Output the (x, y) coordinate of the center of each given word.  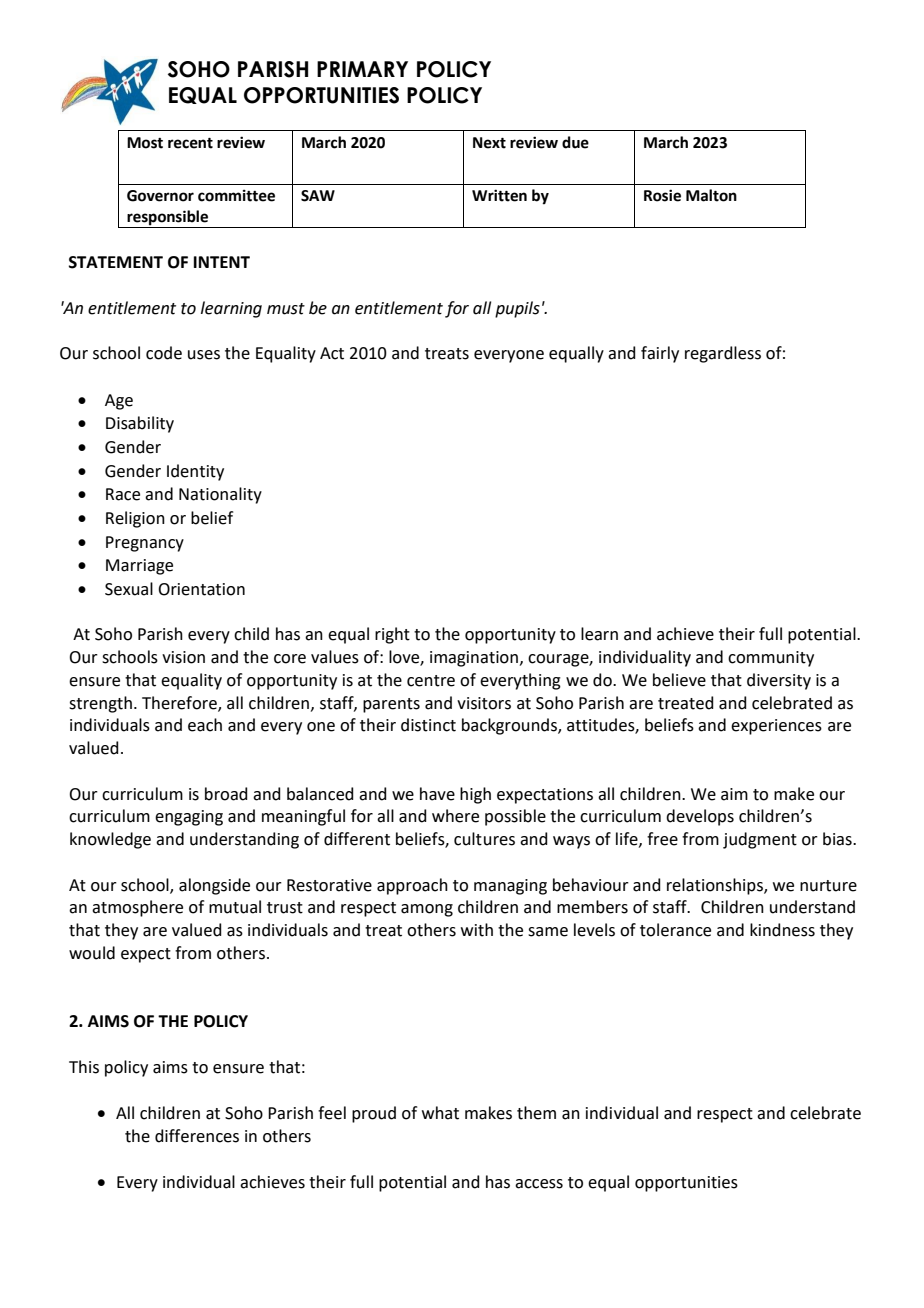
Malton (711, 195)
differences (197, 1136)
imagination (474, 659)
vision (183, 657)
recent (190, 143)
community (771, 659)
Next (489, 143)
